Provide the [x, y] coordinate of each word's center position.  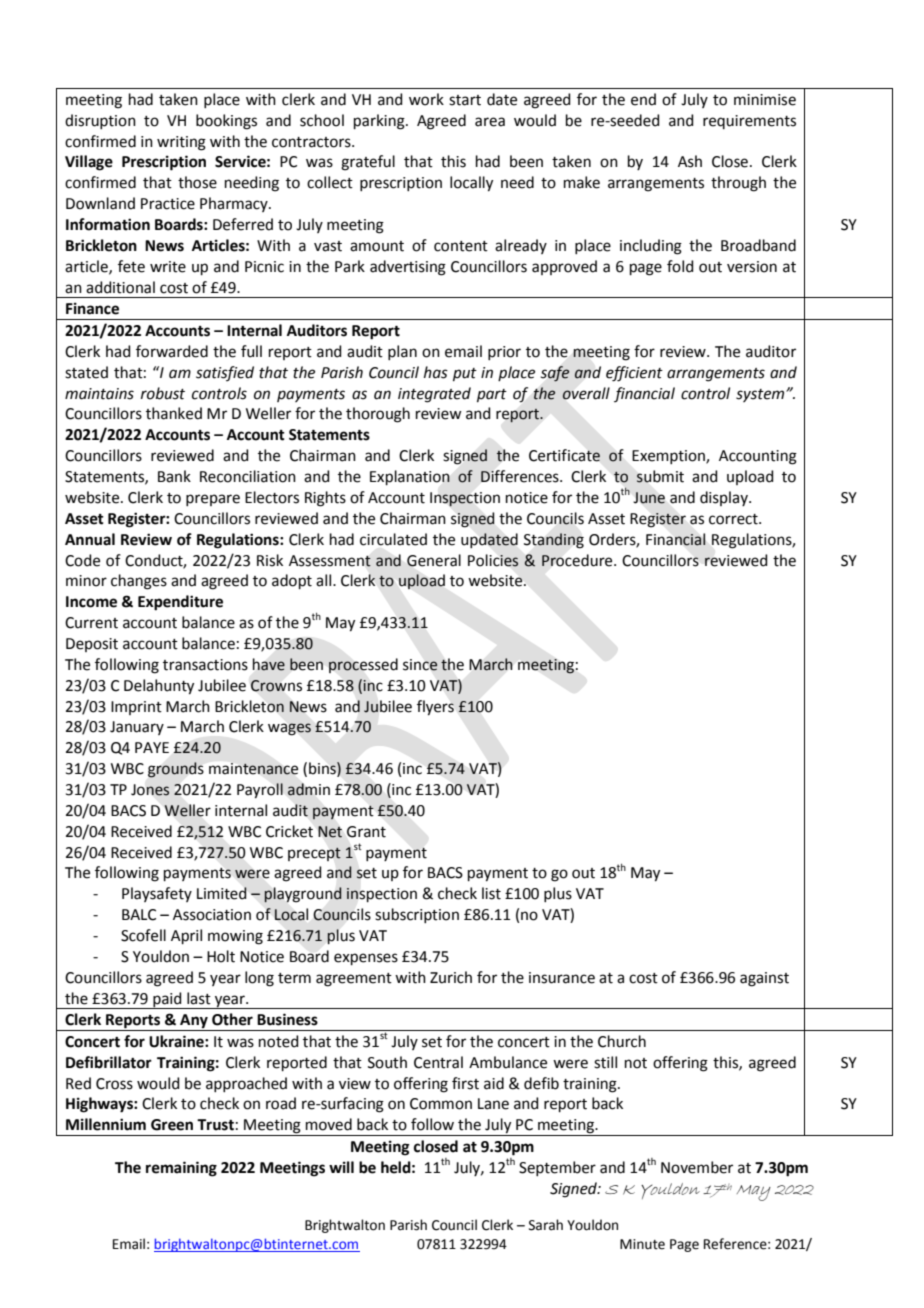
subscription [417, 915]
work [426, 99]
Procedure [578, 560]
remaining [181, 1169]
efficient [634, 374]
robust [163, 393]
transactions [205, 665]
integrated [434, 395]
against [764, 979]
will [341, 1167]
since [420, 665]
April [186, 936]
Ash [690, 161]
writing [181, 143]
